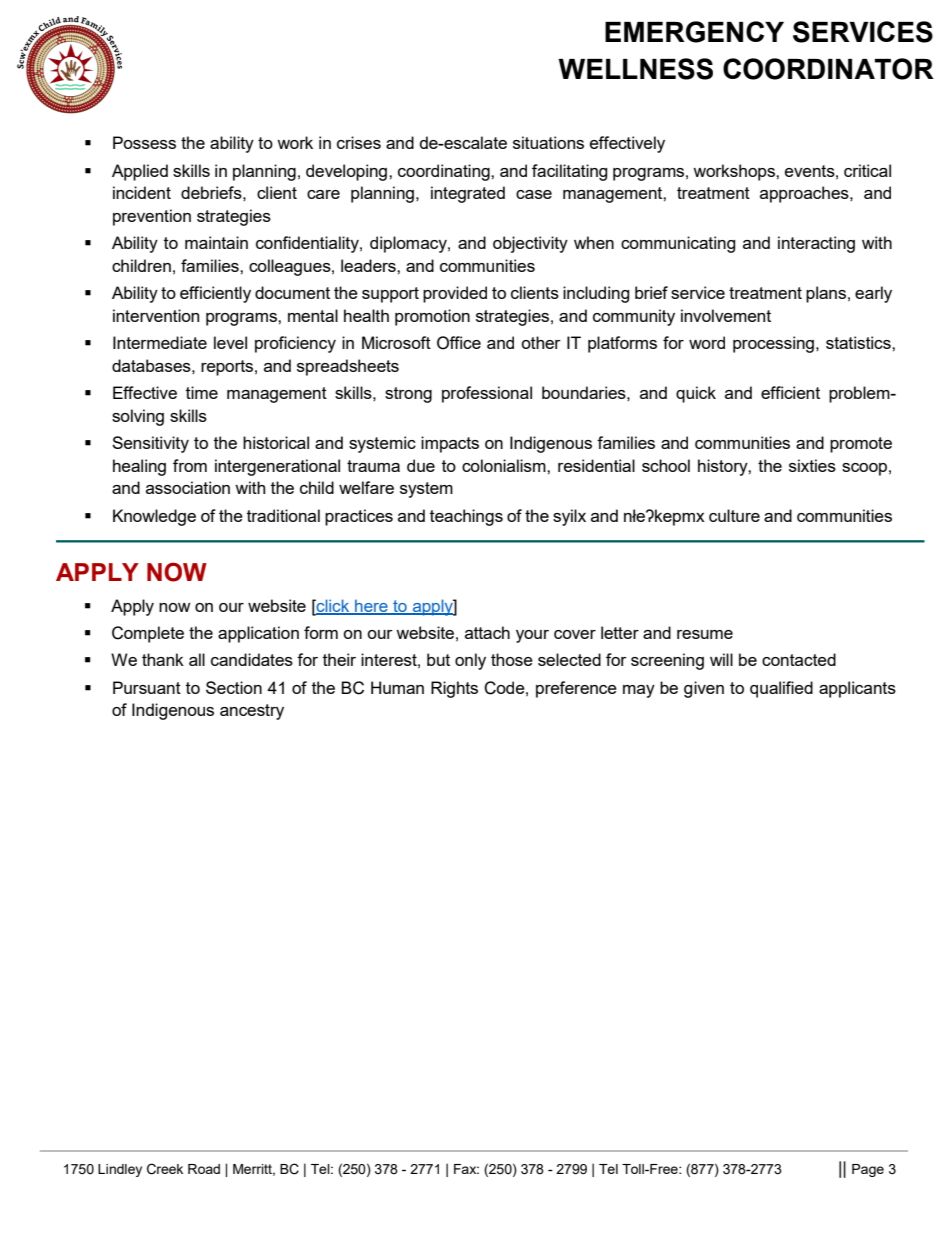 The width and height of the image is (952, 1233). What do you see at coordinates (204, 1169) in the image?
I see `Road` at bounding box center [204, 1169].
